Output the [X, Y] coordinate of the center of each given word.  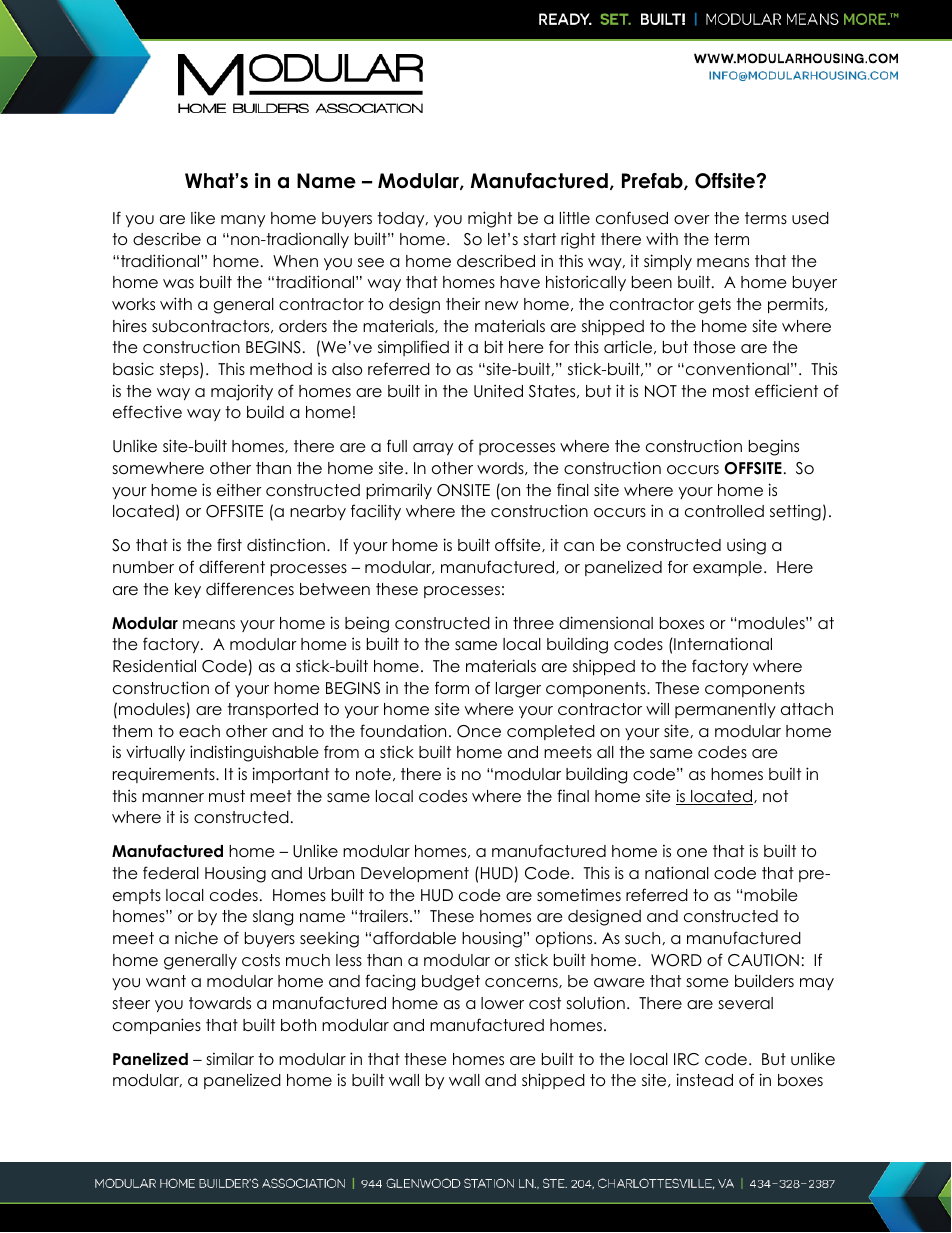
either [239, 490]
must [227, 796]
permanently [725, 710]
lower [502, 1003]
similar [230, 1058]
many [243, 221]
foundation [403, 731]
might [490, 219]
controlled [724, 511]
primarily [399, 491]
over [692, 219]
